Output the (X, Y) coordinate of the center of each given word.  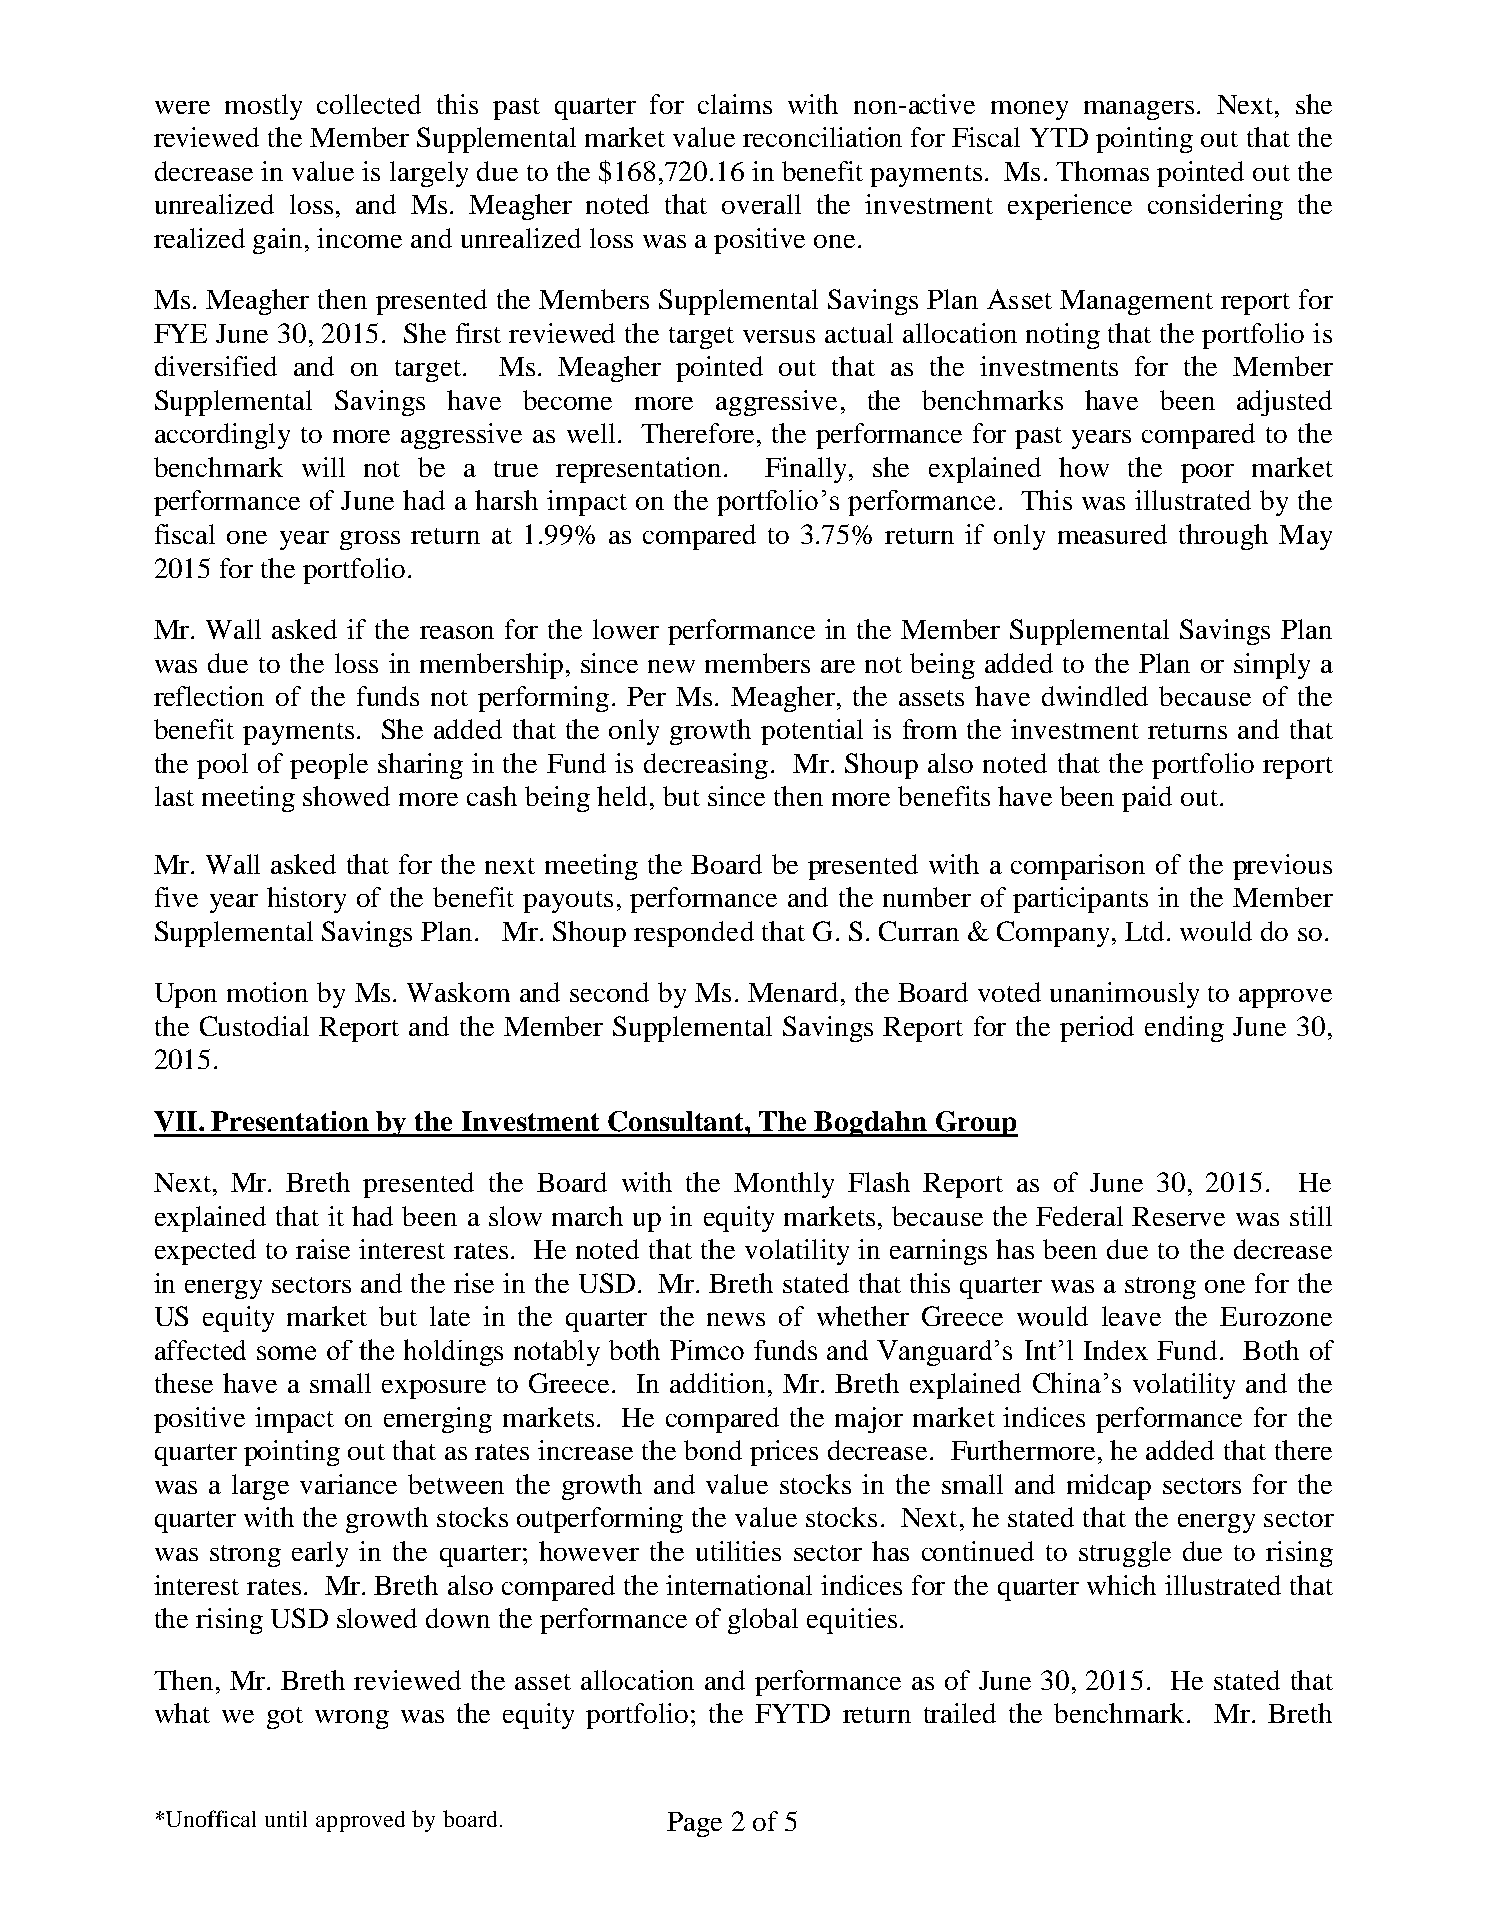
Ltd (1144, 931)
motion (267, 992)
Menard (793, 992)
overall (761, 204)
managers (1139, 110)
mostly (263, 107)
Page (694, 1824)
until (286, 1819)
